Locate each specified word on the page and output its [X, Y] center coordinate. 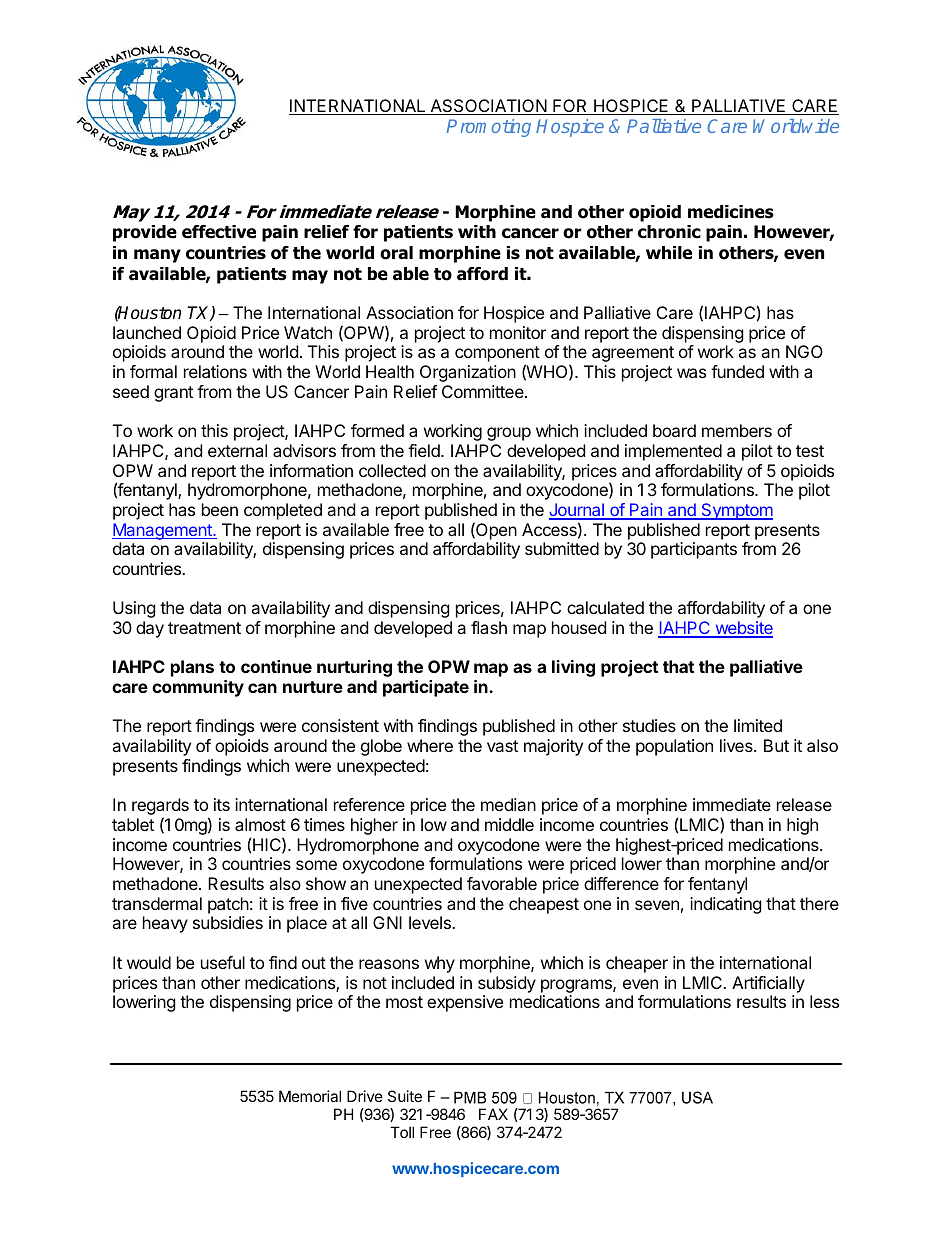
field [425, 450]
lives [737, 745]
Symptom [736, 511]
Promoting [488, 128]
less [824, 1001]
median [508, 804]
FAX [493, 1114]
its [222, 804]
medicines [731, 212]
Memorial [310, 1096]
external [237, 450]
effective [219, 232]
